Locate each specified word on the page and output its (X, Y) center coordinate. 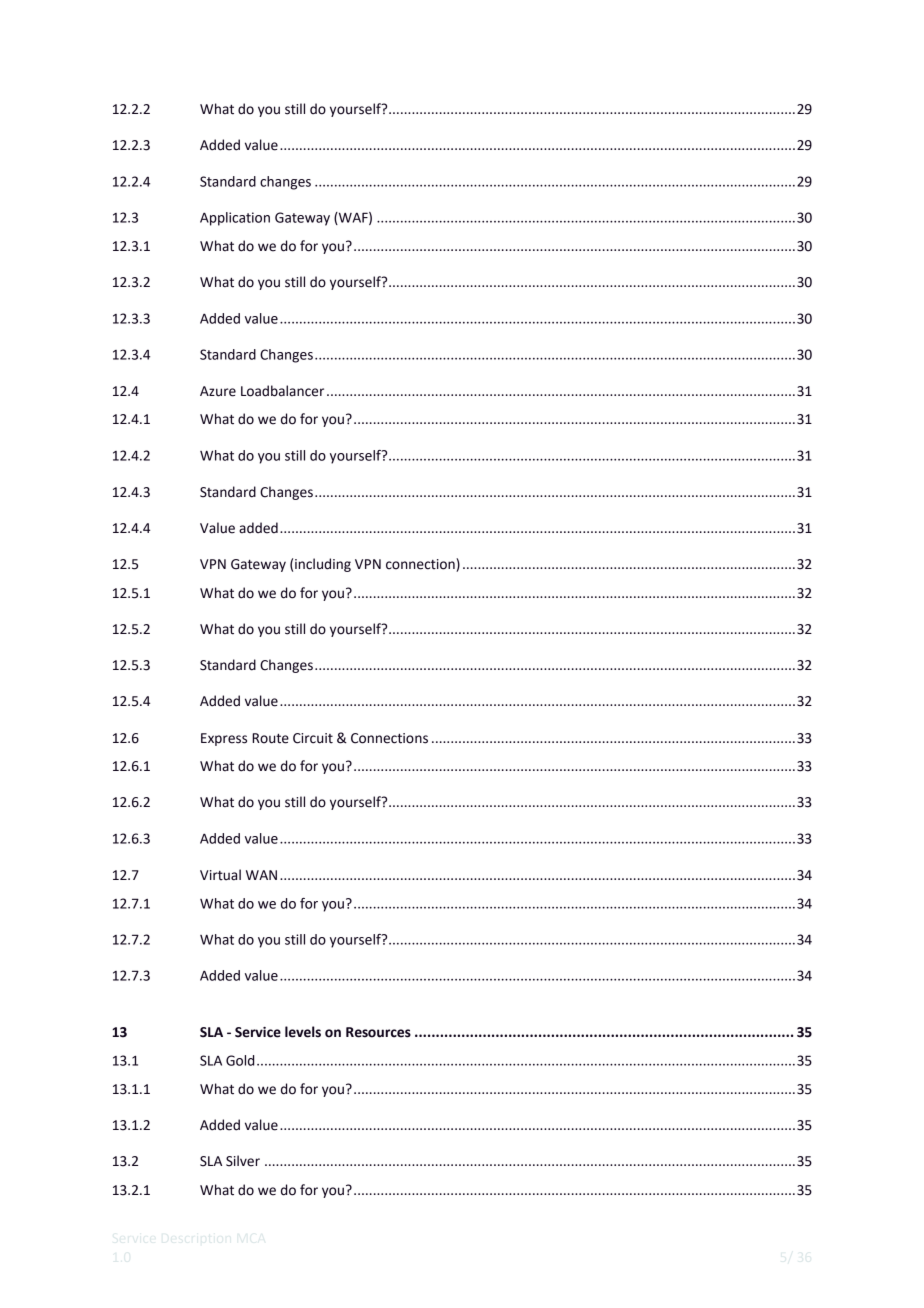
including (323, 565)
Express (224, 739)
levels (303, 1032)
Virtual (220, 875)
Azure (218, 391)
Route (270, 738)
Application (235, 219)
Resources (378, 1032)
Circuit (313, 738)
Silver (243, 1161)
